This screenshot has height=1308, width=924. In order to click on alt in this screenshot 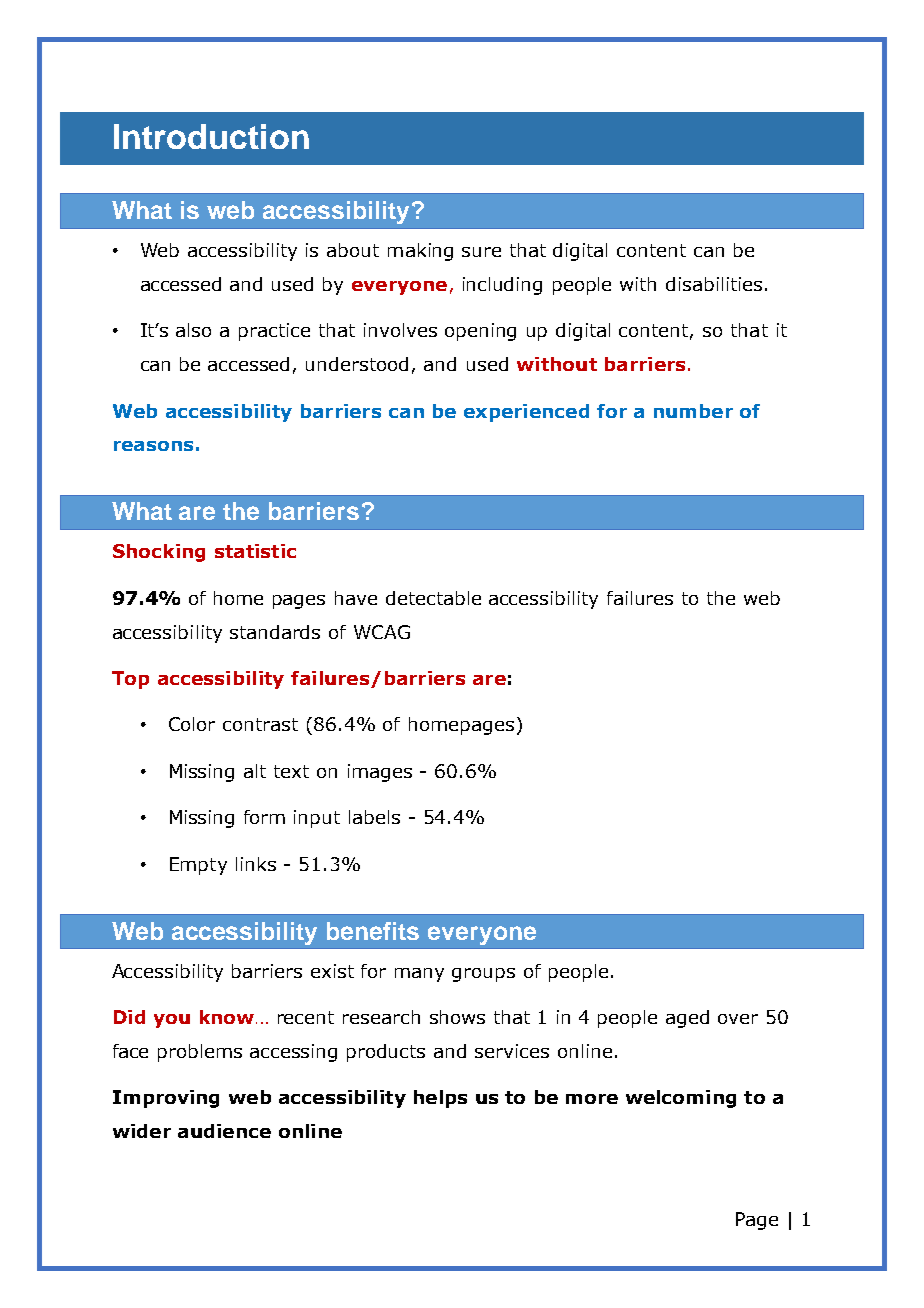, I will do `click(255, 771)`.
